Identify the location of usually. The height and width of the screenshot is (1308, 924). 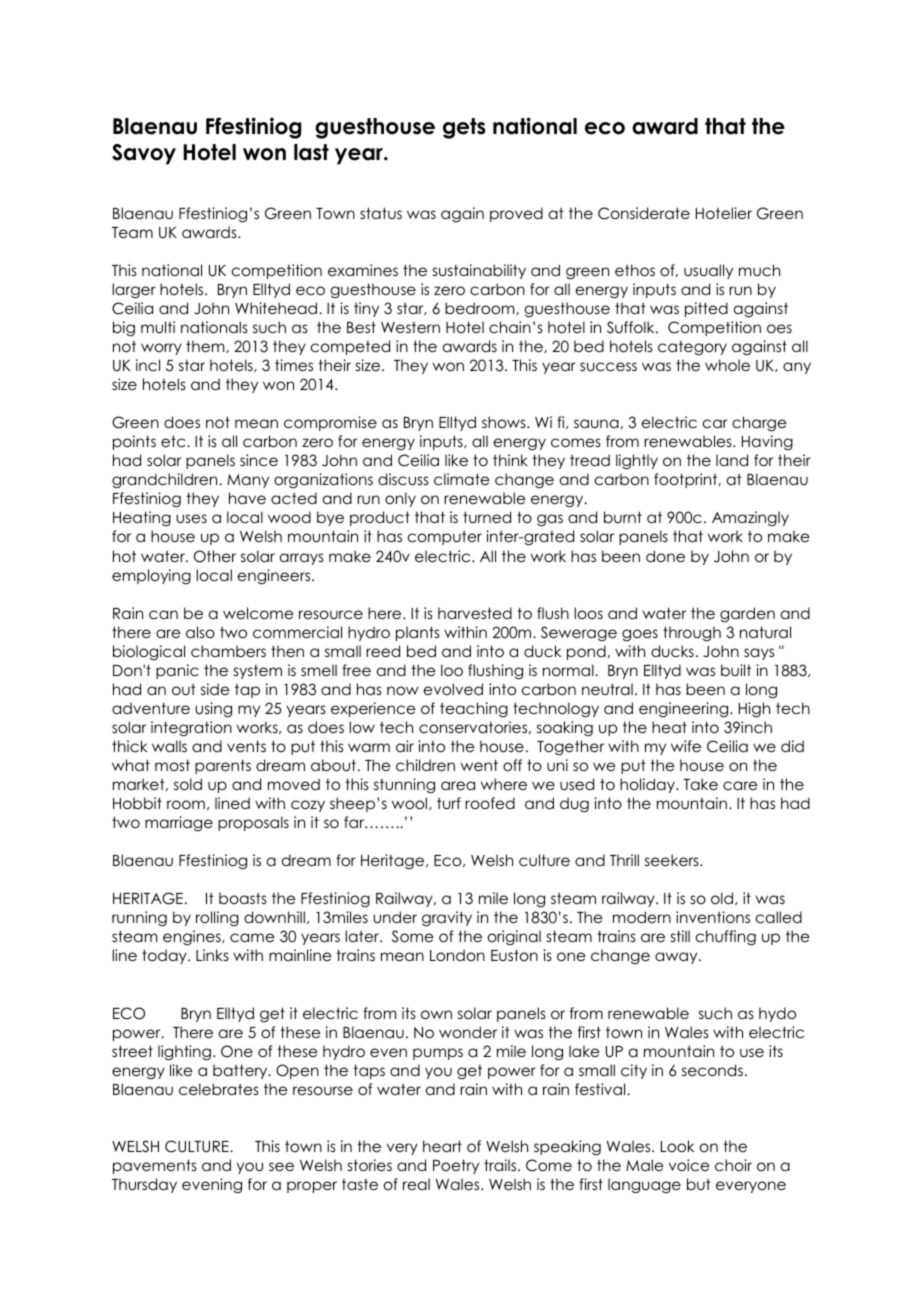
(708, 271).
